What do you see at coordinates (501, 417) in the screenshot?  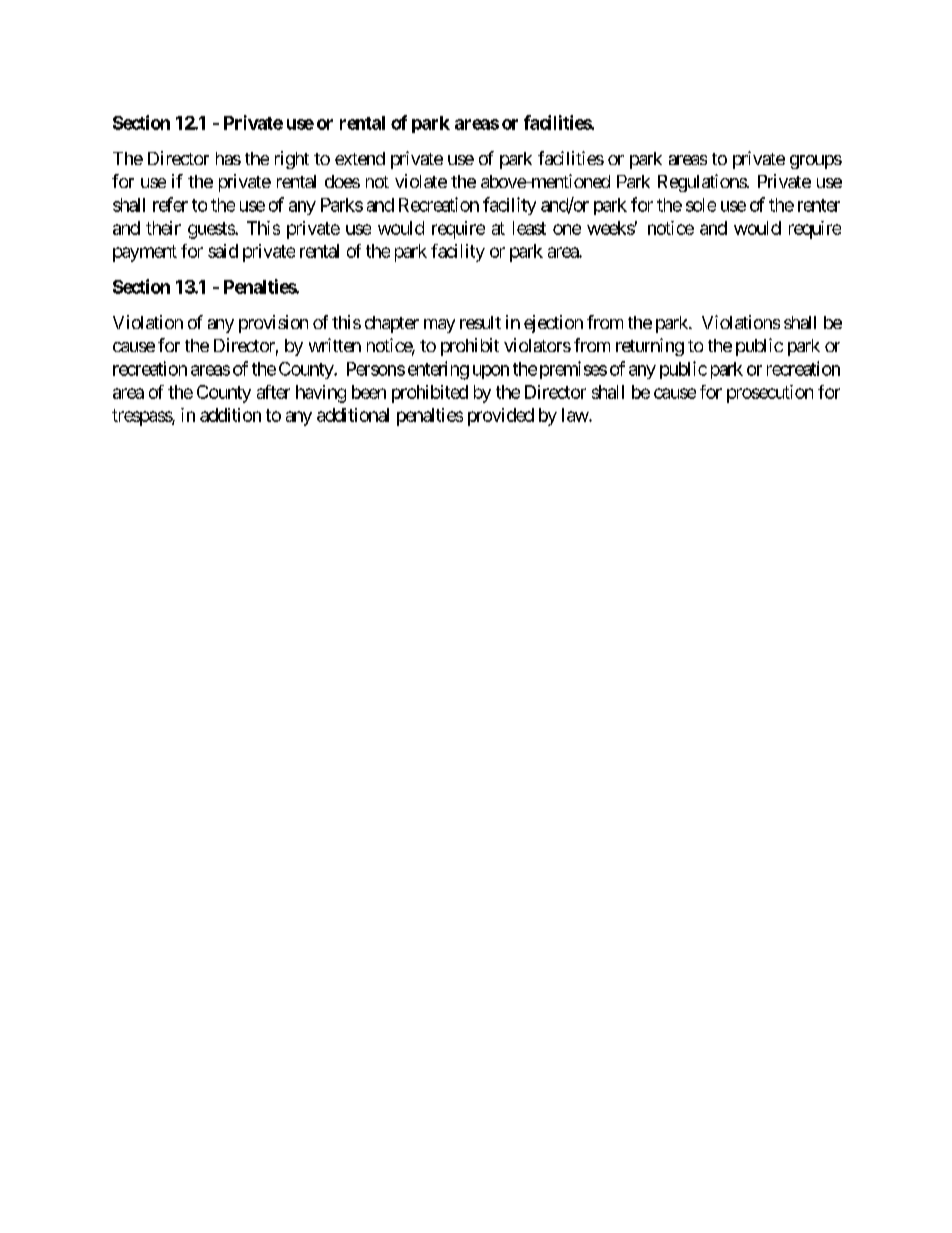 I see `provided` at bounding box center [501, 417].
